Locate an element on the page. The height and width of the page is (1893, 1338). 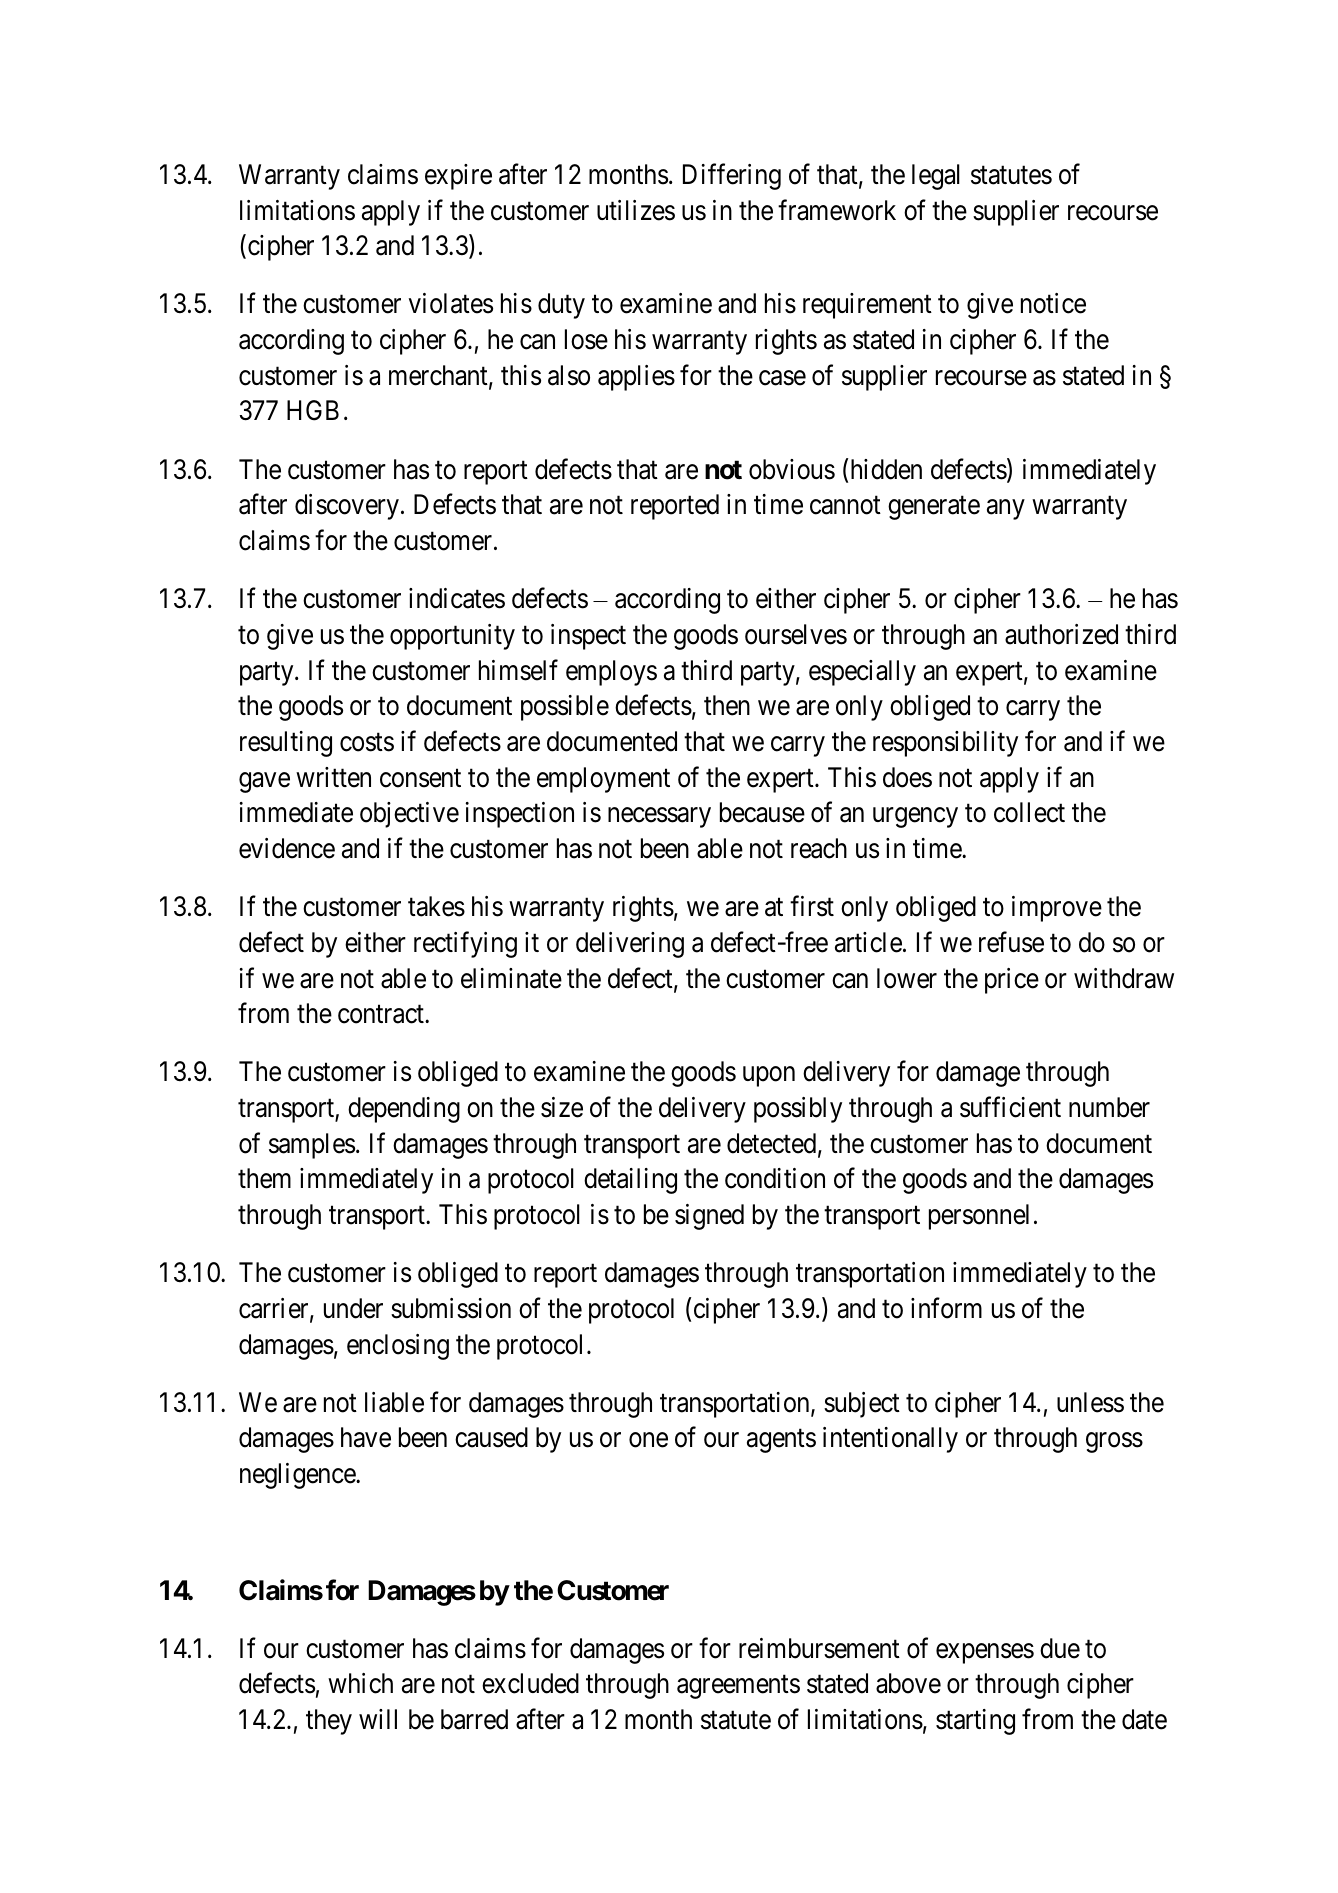
which is located at coordinates (360, 1683).
